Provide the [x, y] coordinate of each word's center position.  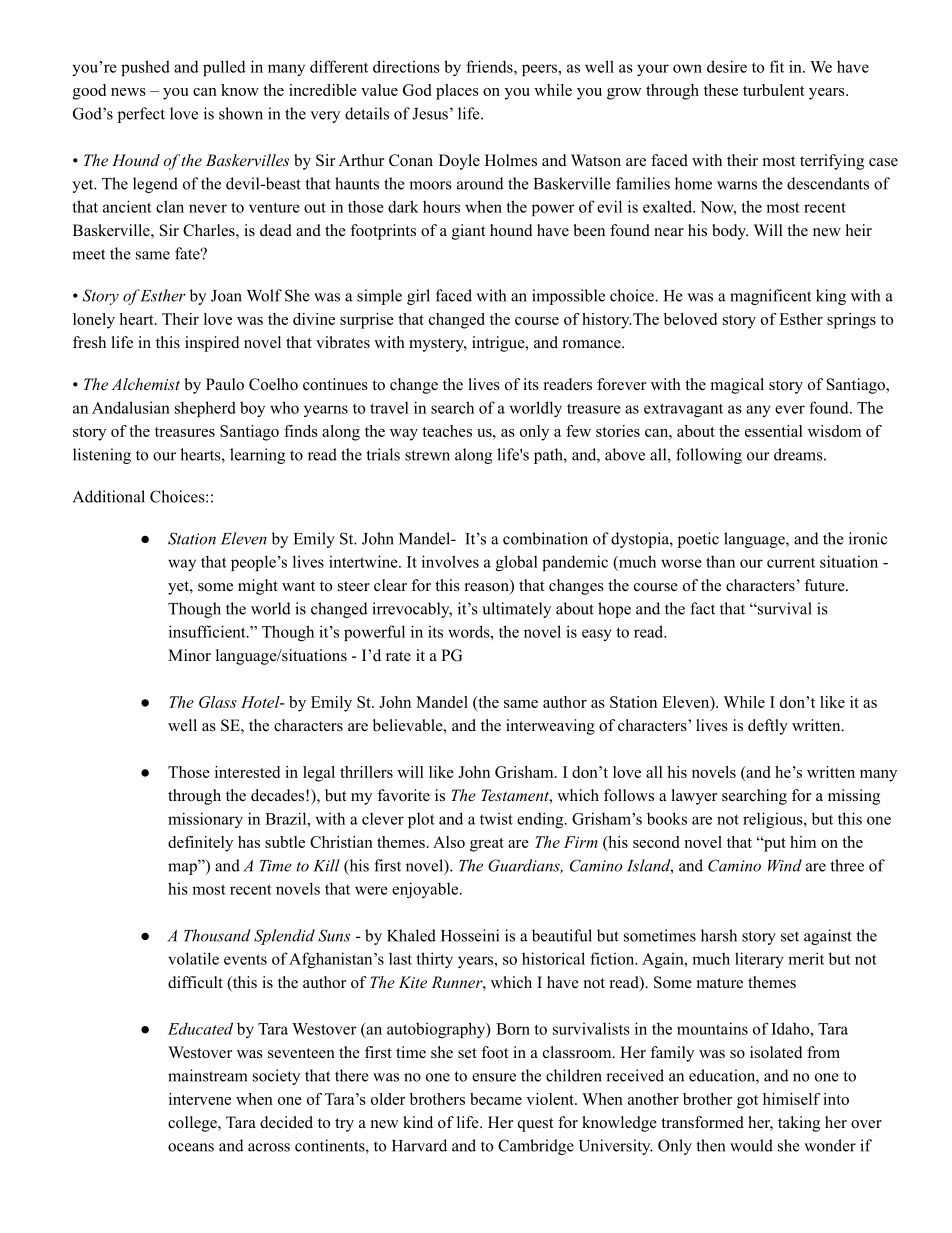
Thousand [217, 935]
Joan [226, 296]
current [791, 563]
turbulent [774, 90]
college [193, 1124]
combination [545, 538]
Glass [218, 702]
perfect [141, 115]
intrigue [499, 344]
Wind [785, 865]
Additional [109, 496]
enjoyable [426, 890]
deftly [768, 727]
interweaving [550, 727]
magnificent [770, 297]
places [457, 92]
